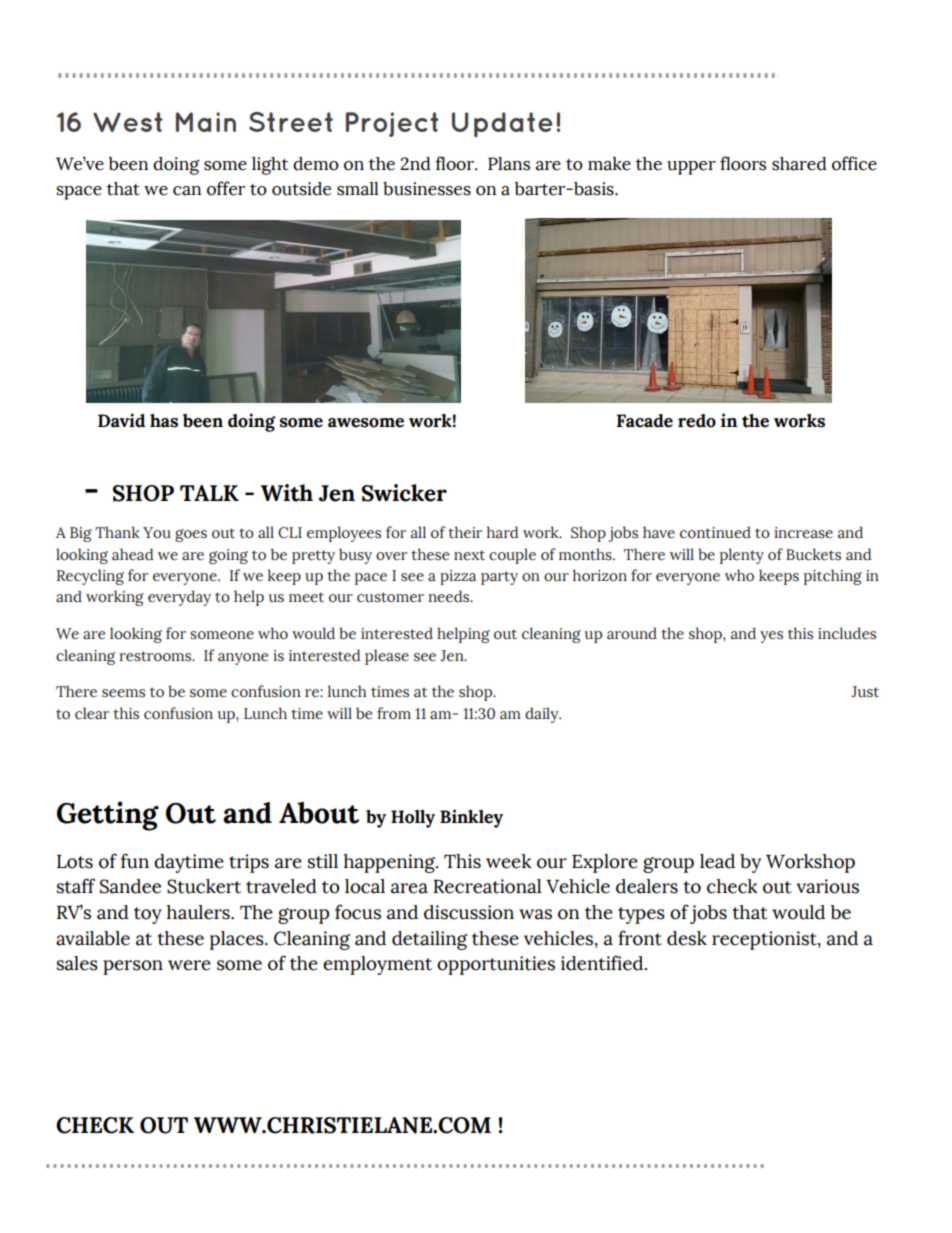 The width and height of the page is (952, 1233). I want to click on were, so click(189, 965).
